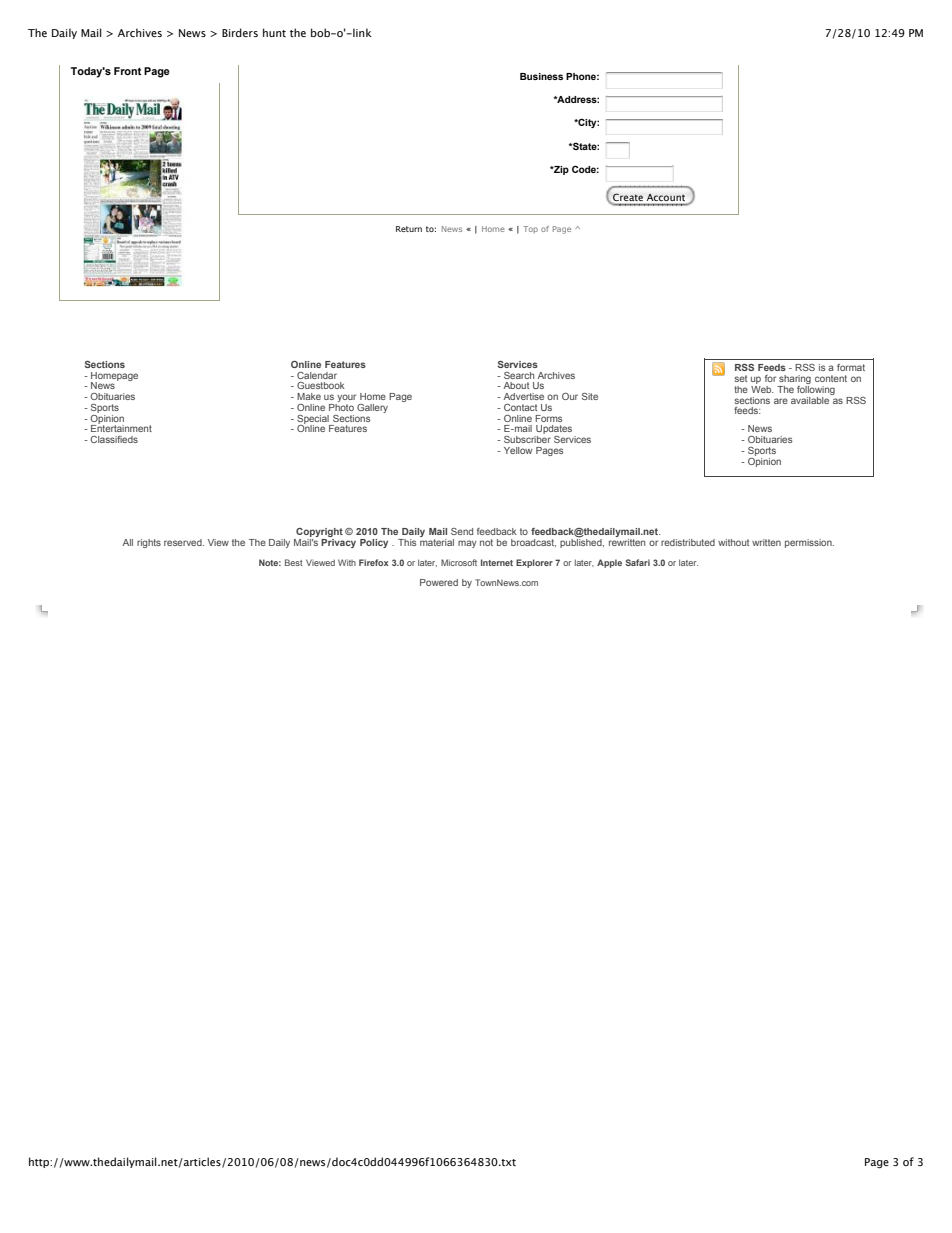 Image resolution: width=952 pixels, height=1233 pixels. Describe the element at coordinates (321, 385) in the screenshot. I see `Guestbook` at that location.
